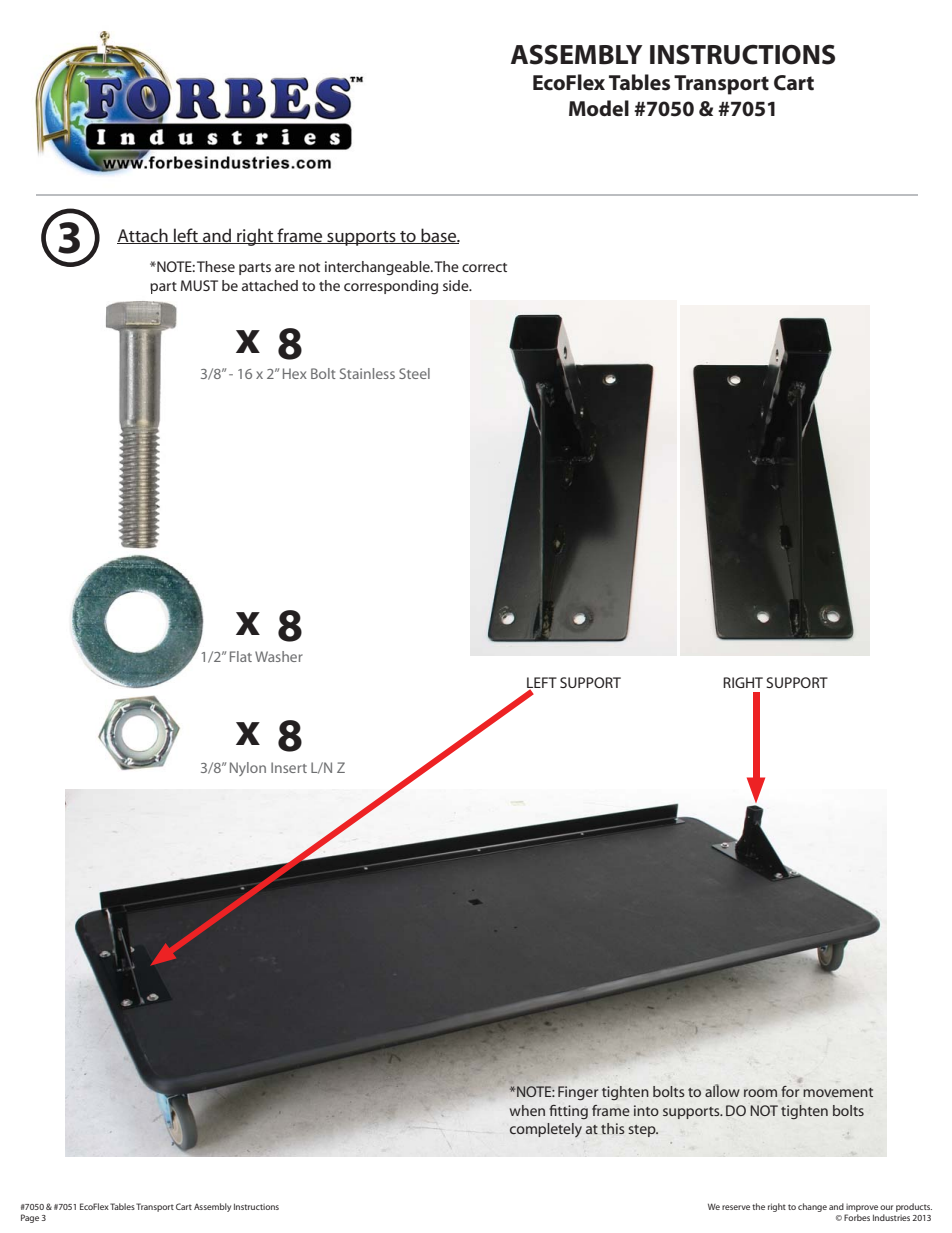 The width and height of the document is (952, 1233). Describe the element at coordinates (216, 266) in the document. I see `These` at that location.
